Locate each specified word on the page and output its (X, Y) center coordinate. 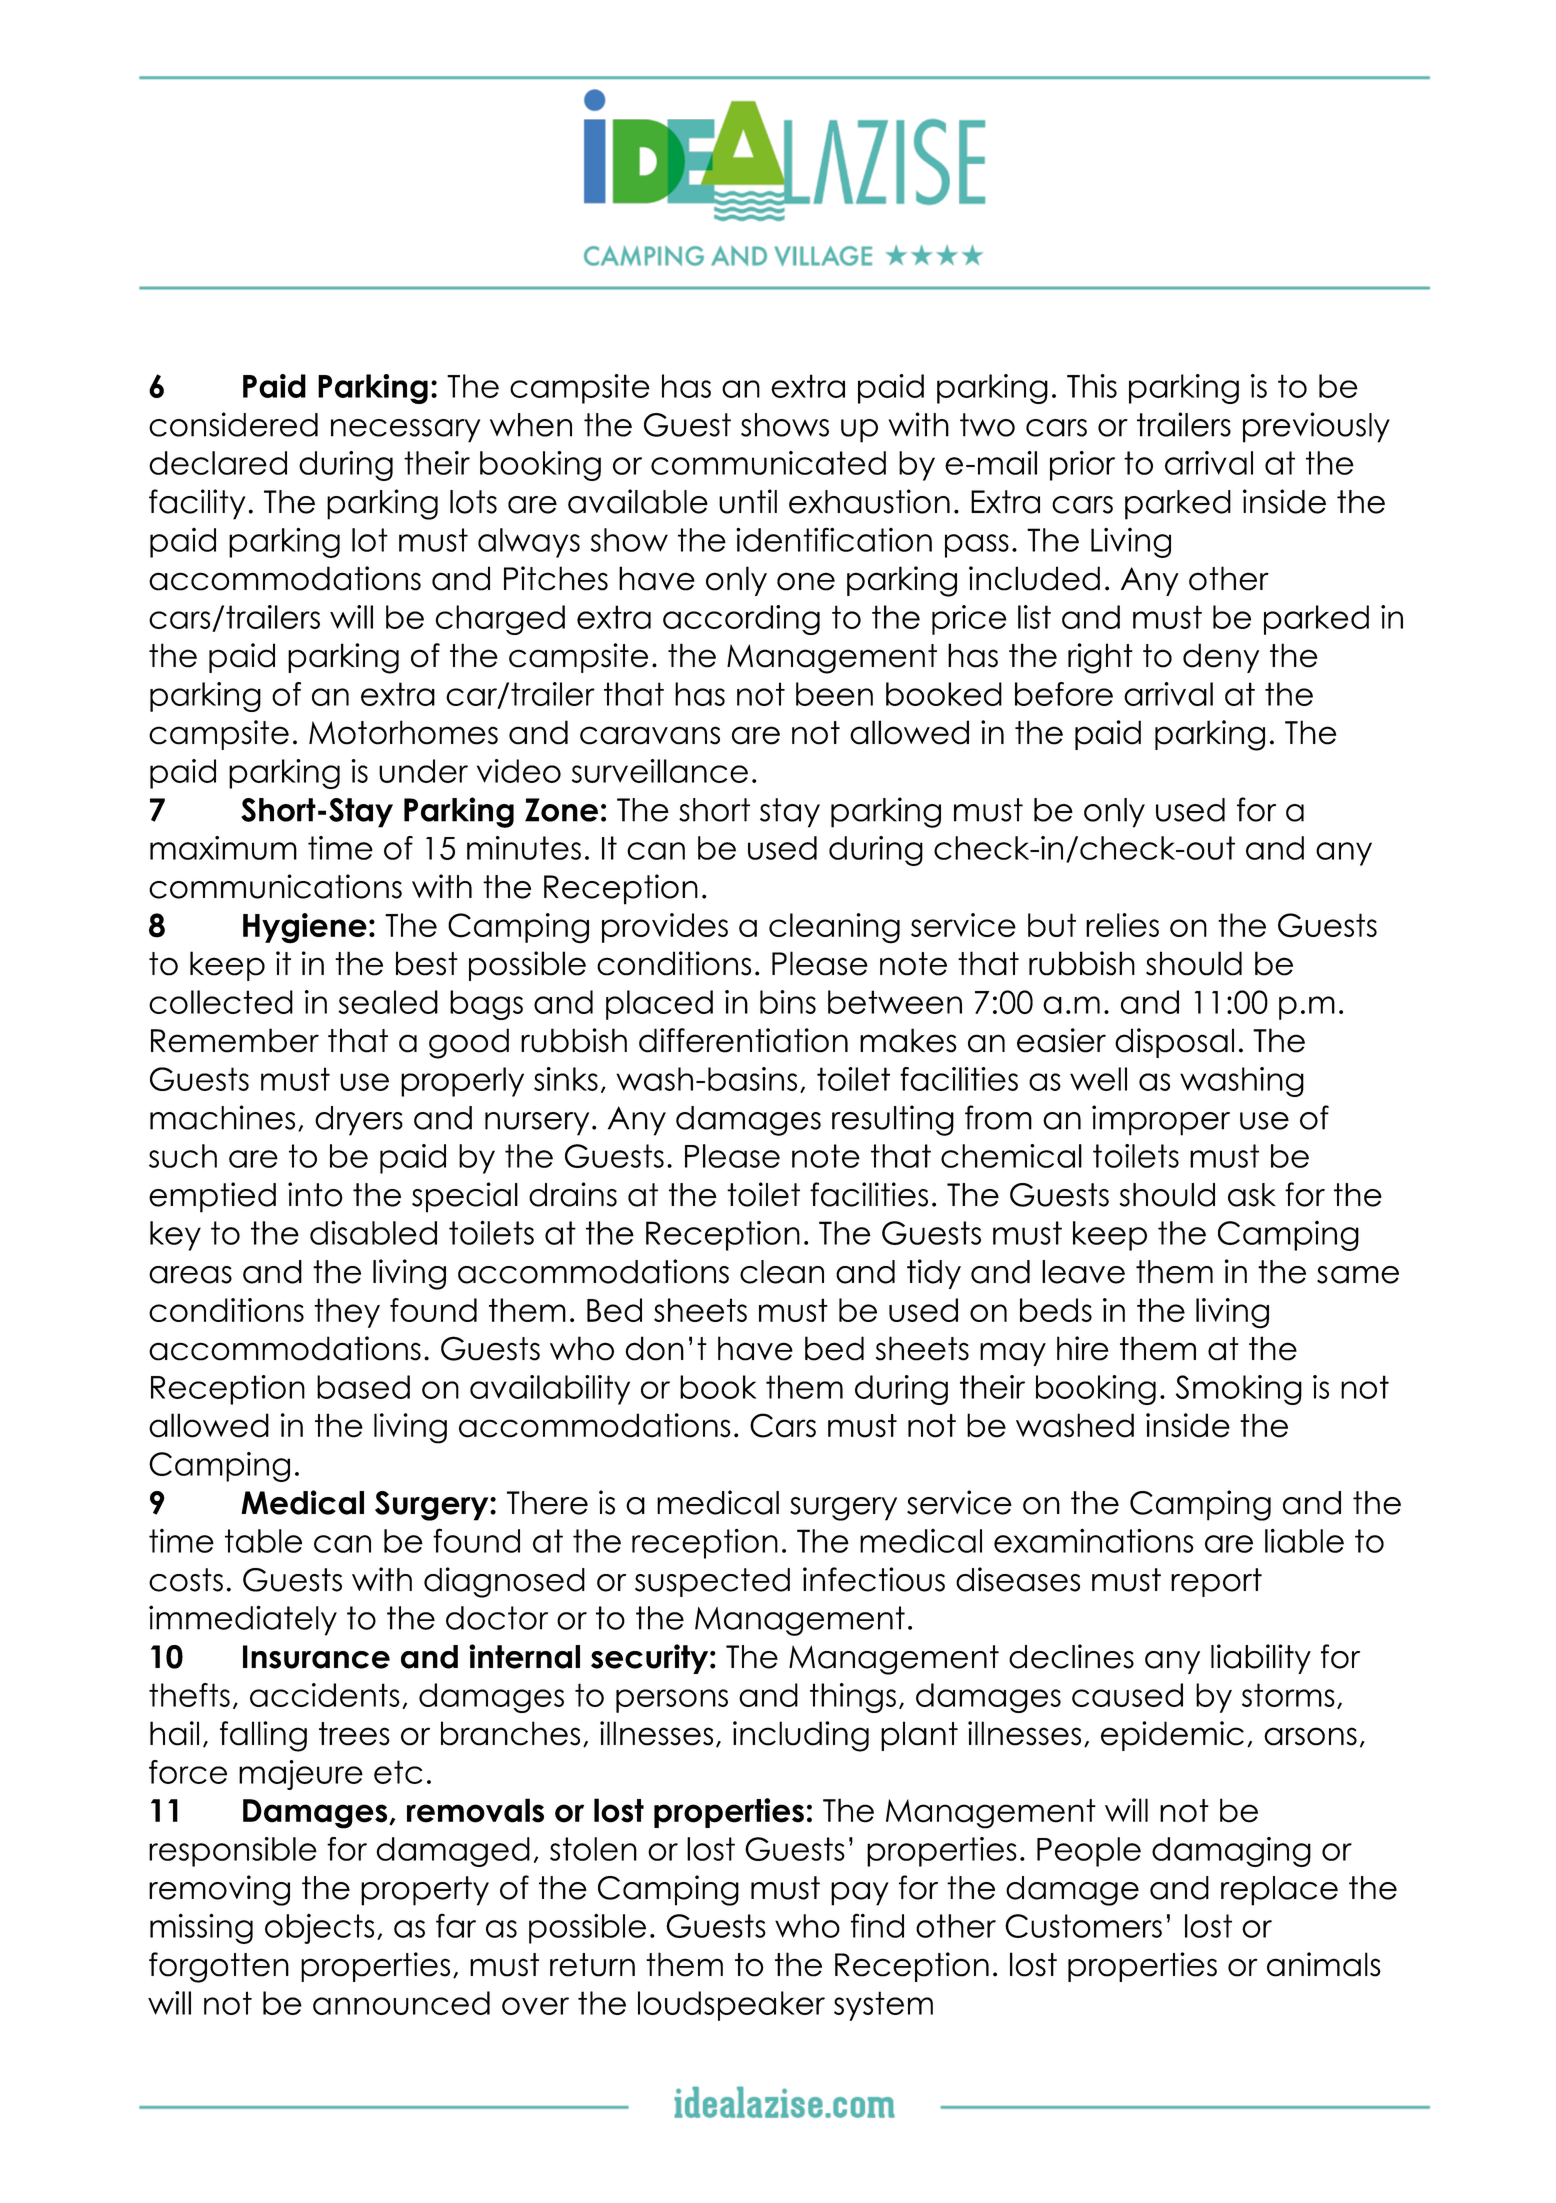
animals (1324, 1964)
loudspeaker (731, 2006)
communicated (768, 463)
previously (1316, 427)
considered (233, 424)
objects (319, 1929)
